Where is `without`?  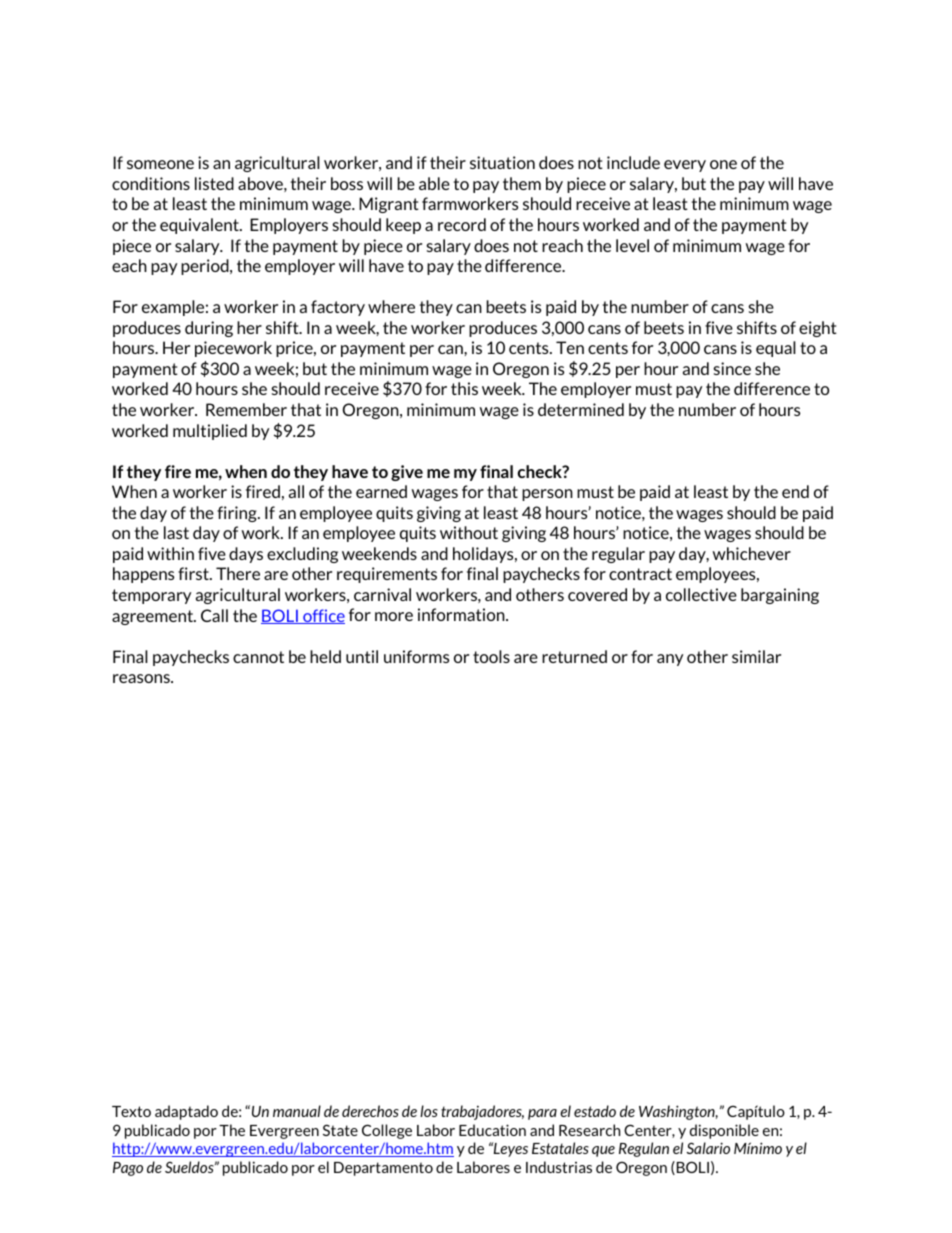 without is located at coordinates (469, 532).
